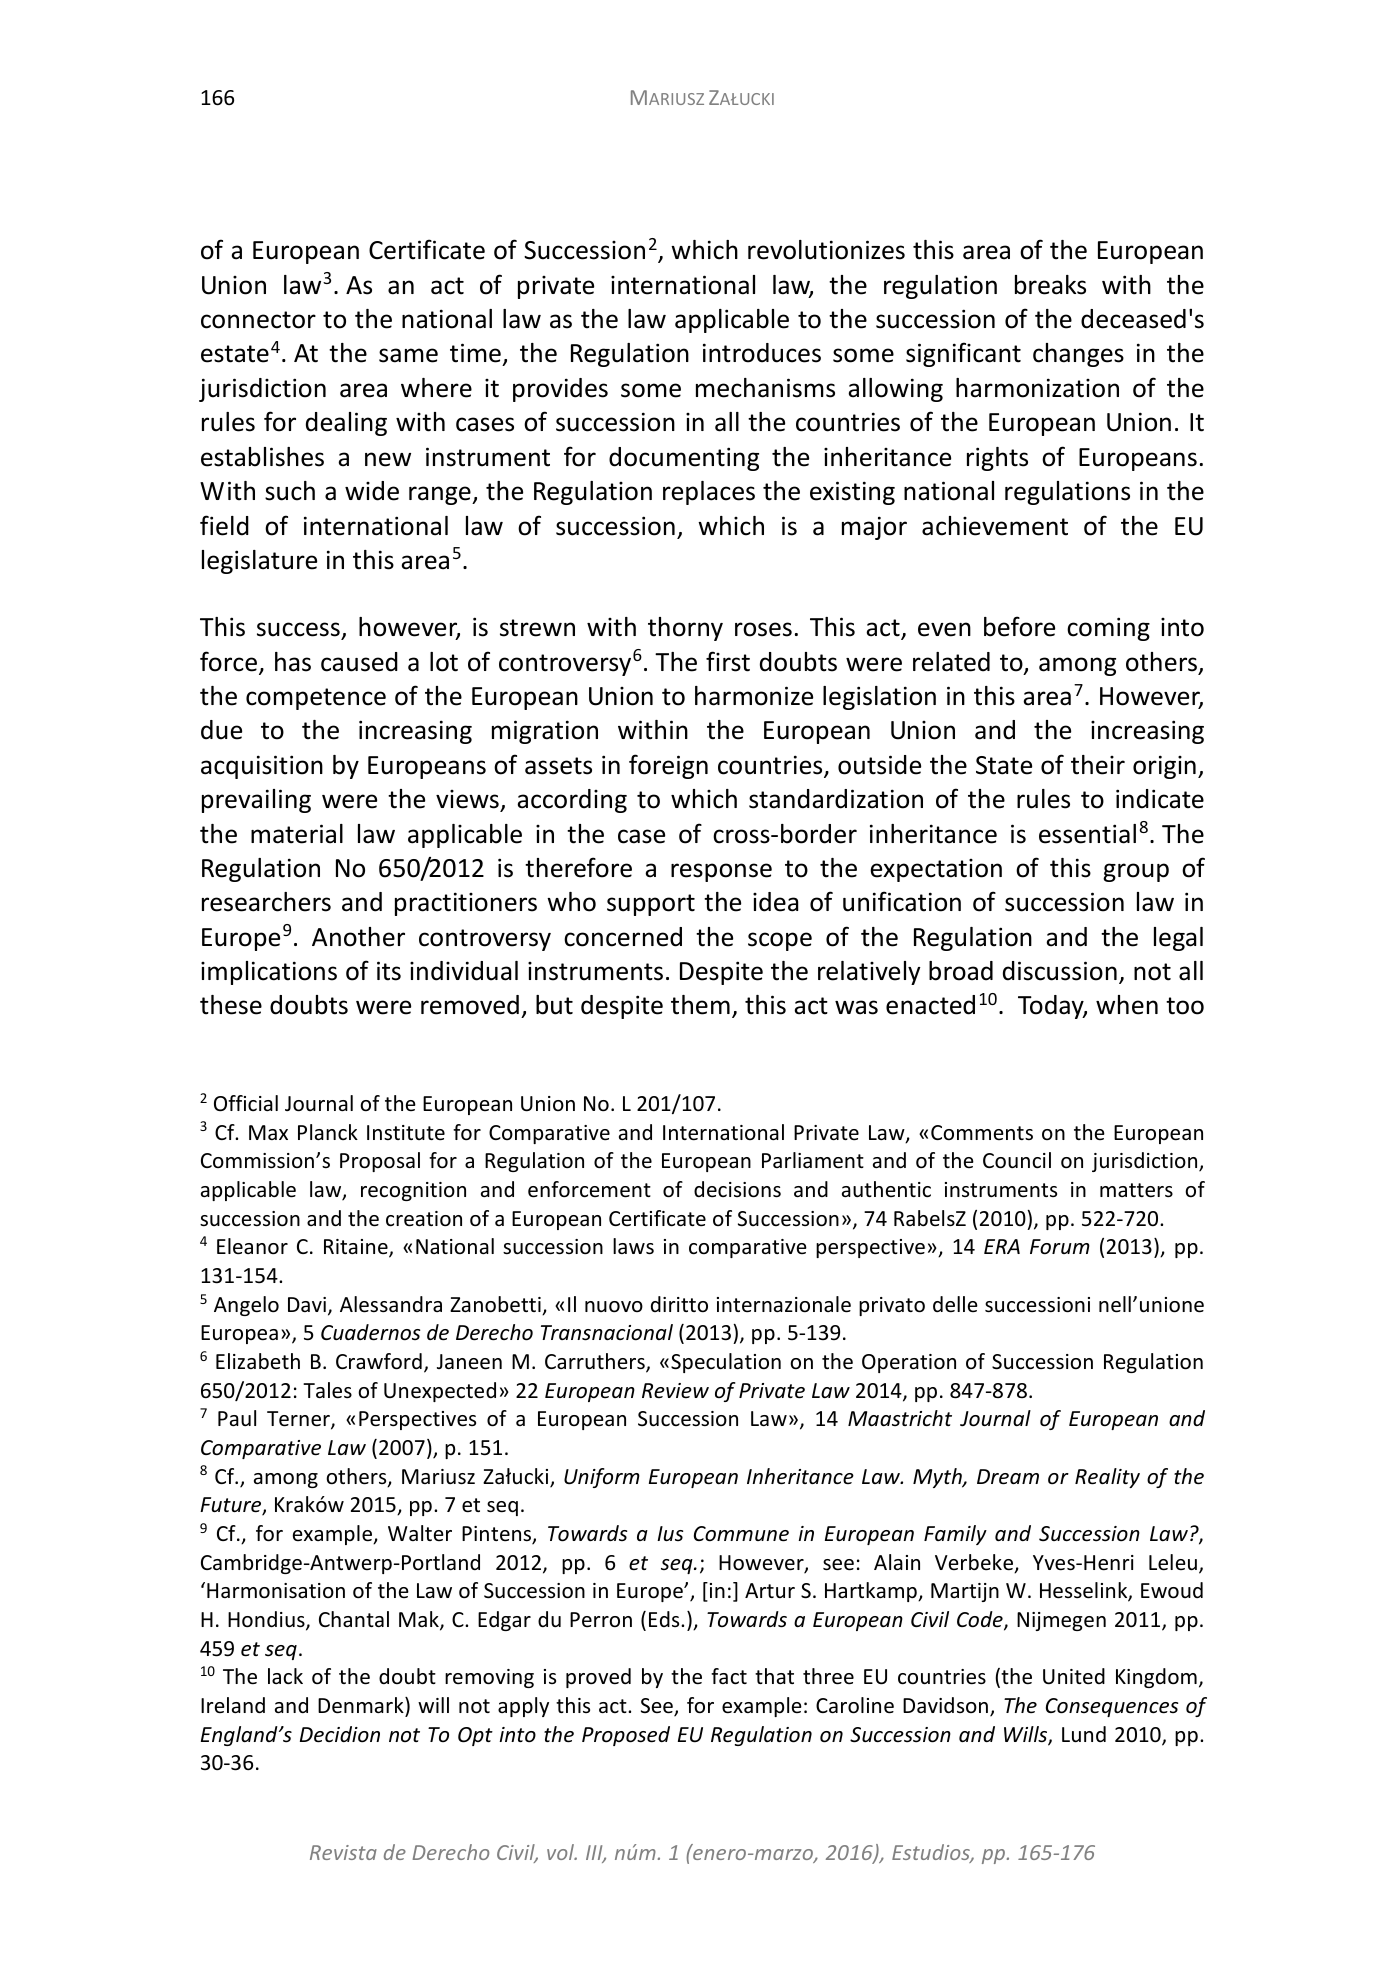 The image size is (1398, 1977). Describe the element at coordinates (1084, 1734) in the screenshot. I see `Lund` at that location.
